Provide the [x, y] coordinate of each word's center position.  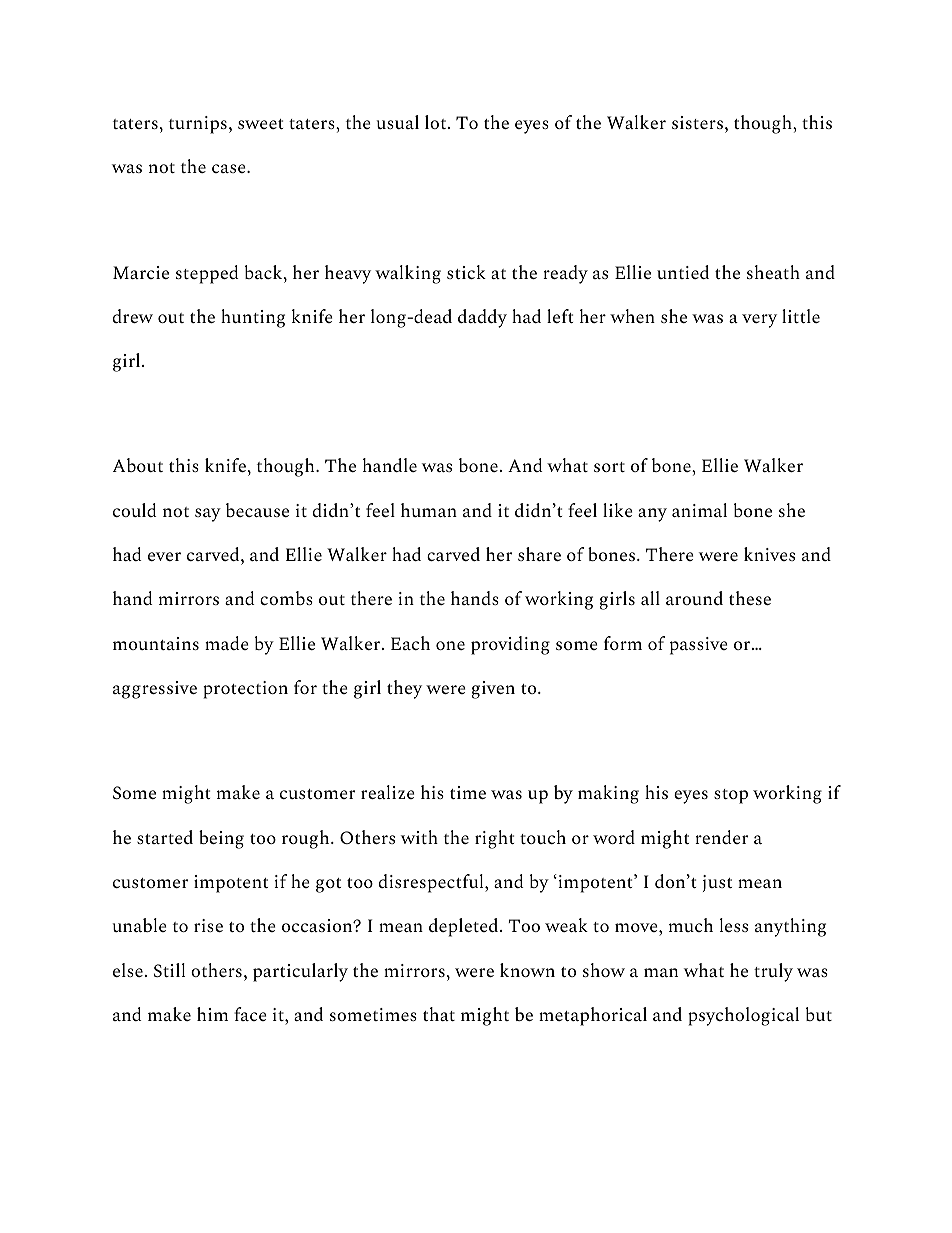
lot [437, 122]
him [212, 1014]
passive [699, 646]
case [230, 168]
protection [245, 690]
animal [699, 510]
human [429, 510]
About [138, 465]
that [439, 1014]
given [493, 690]
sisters [697, 122]
